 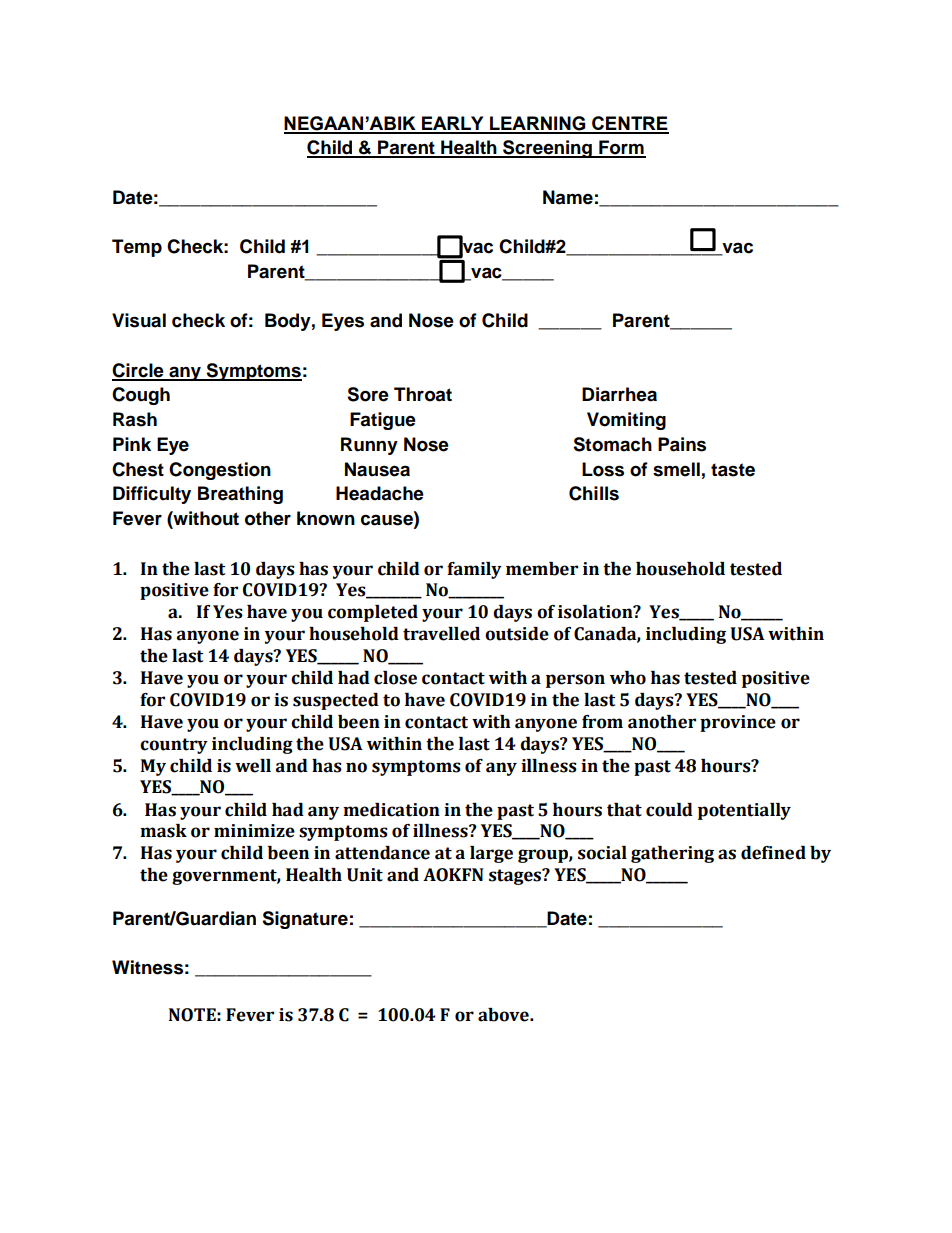 I want to click on Signature, so click(x=305, y=920).
